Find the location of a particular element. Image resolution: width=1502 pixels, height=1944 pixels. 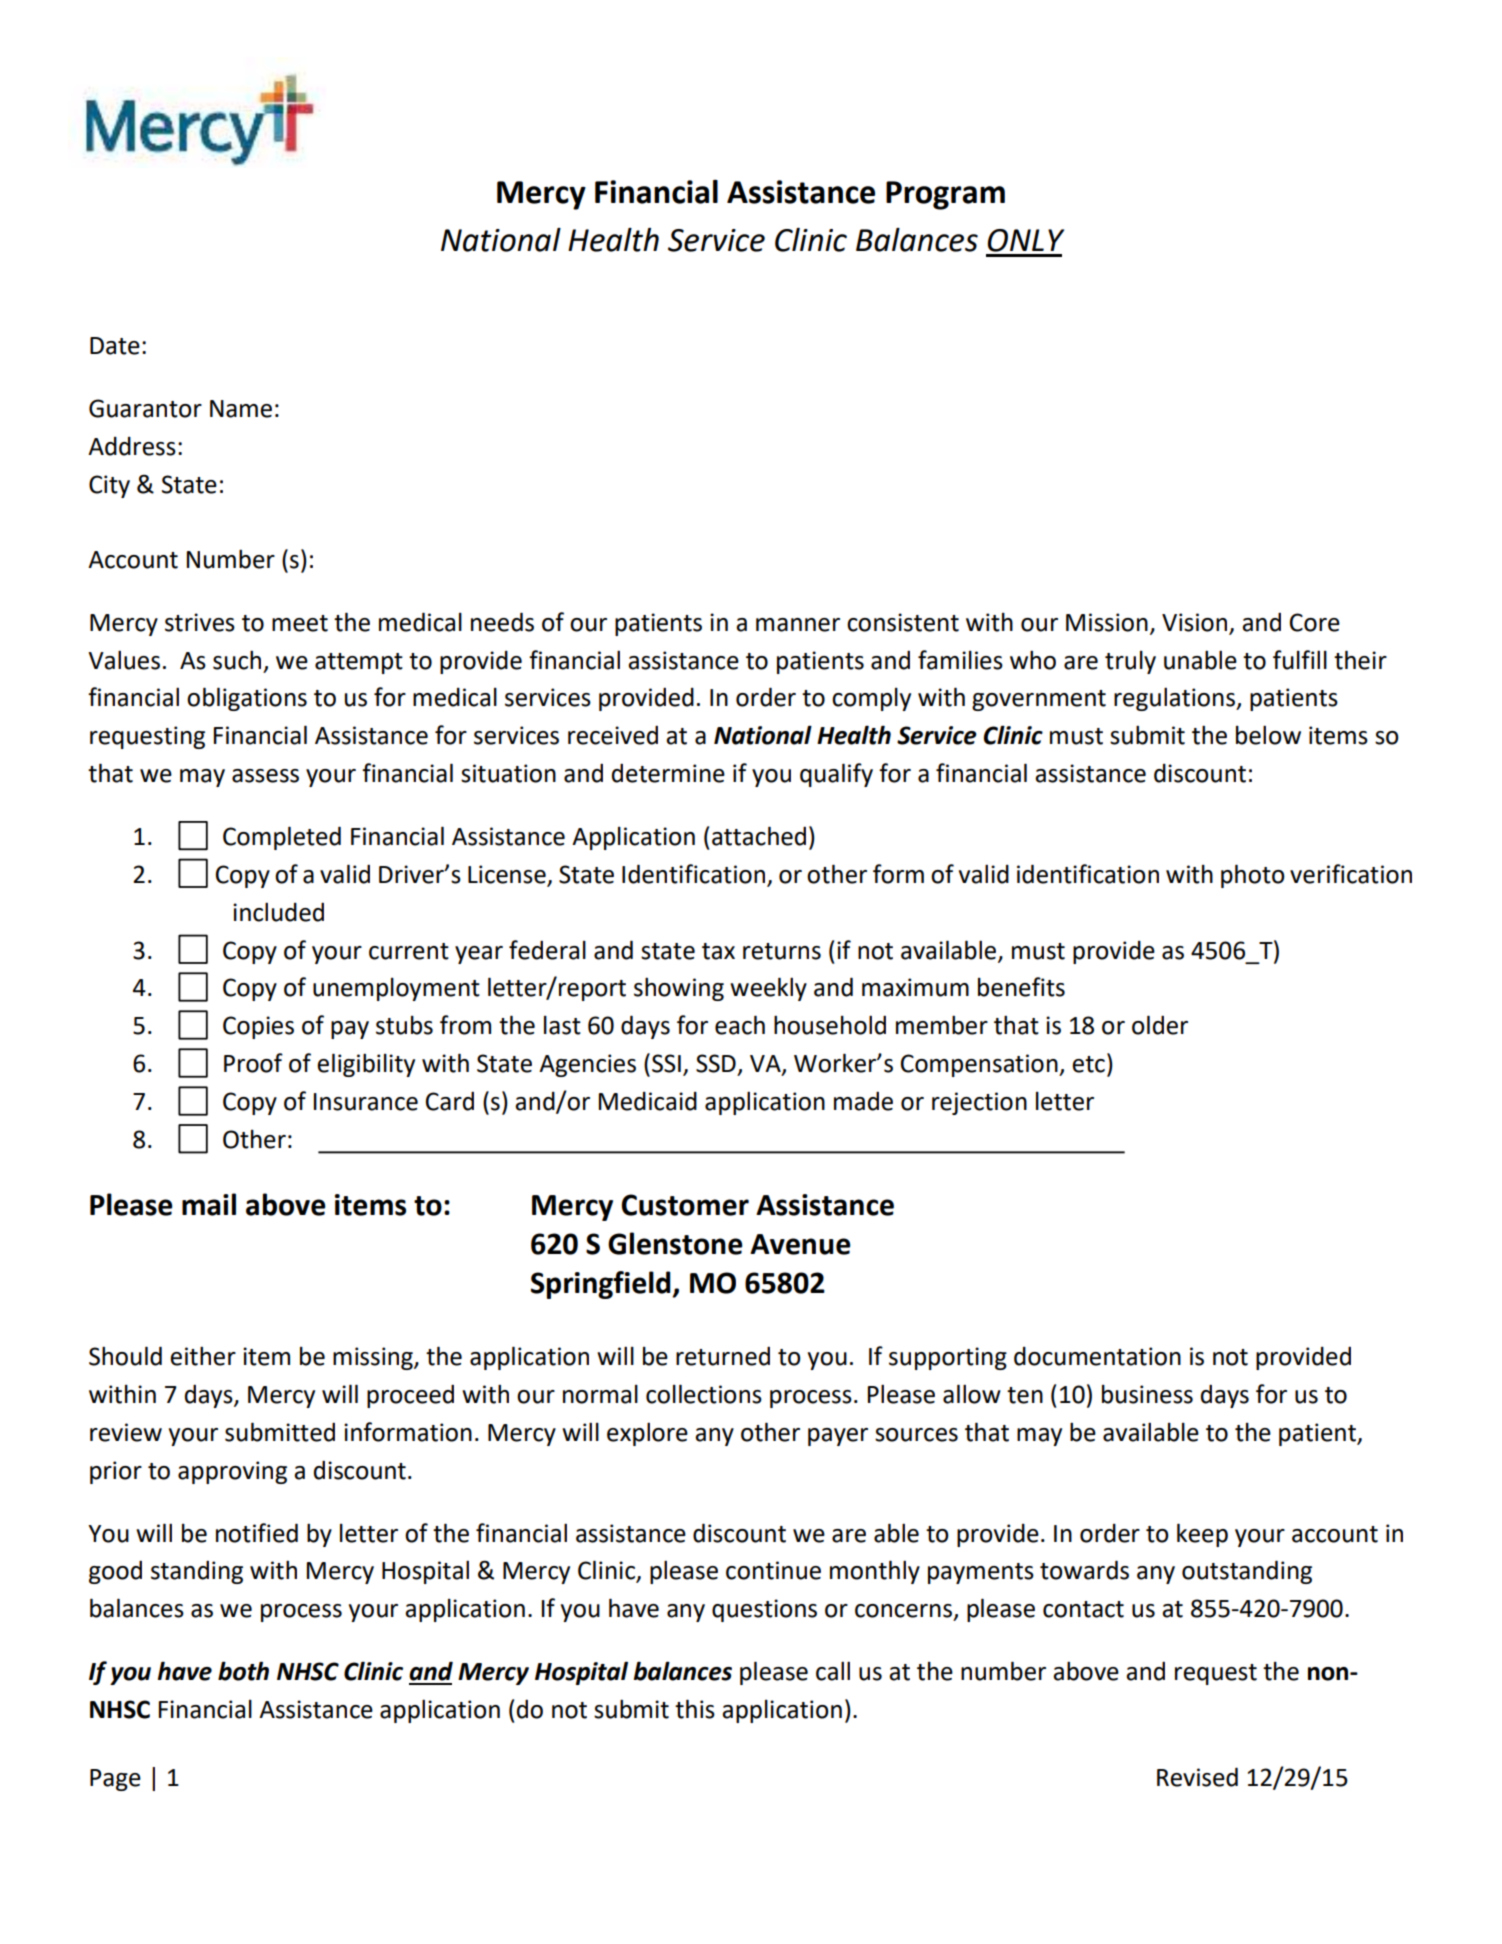

this is located at coordinates (695, 1709).
